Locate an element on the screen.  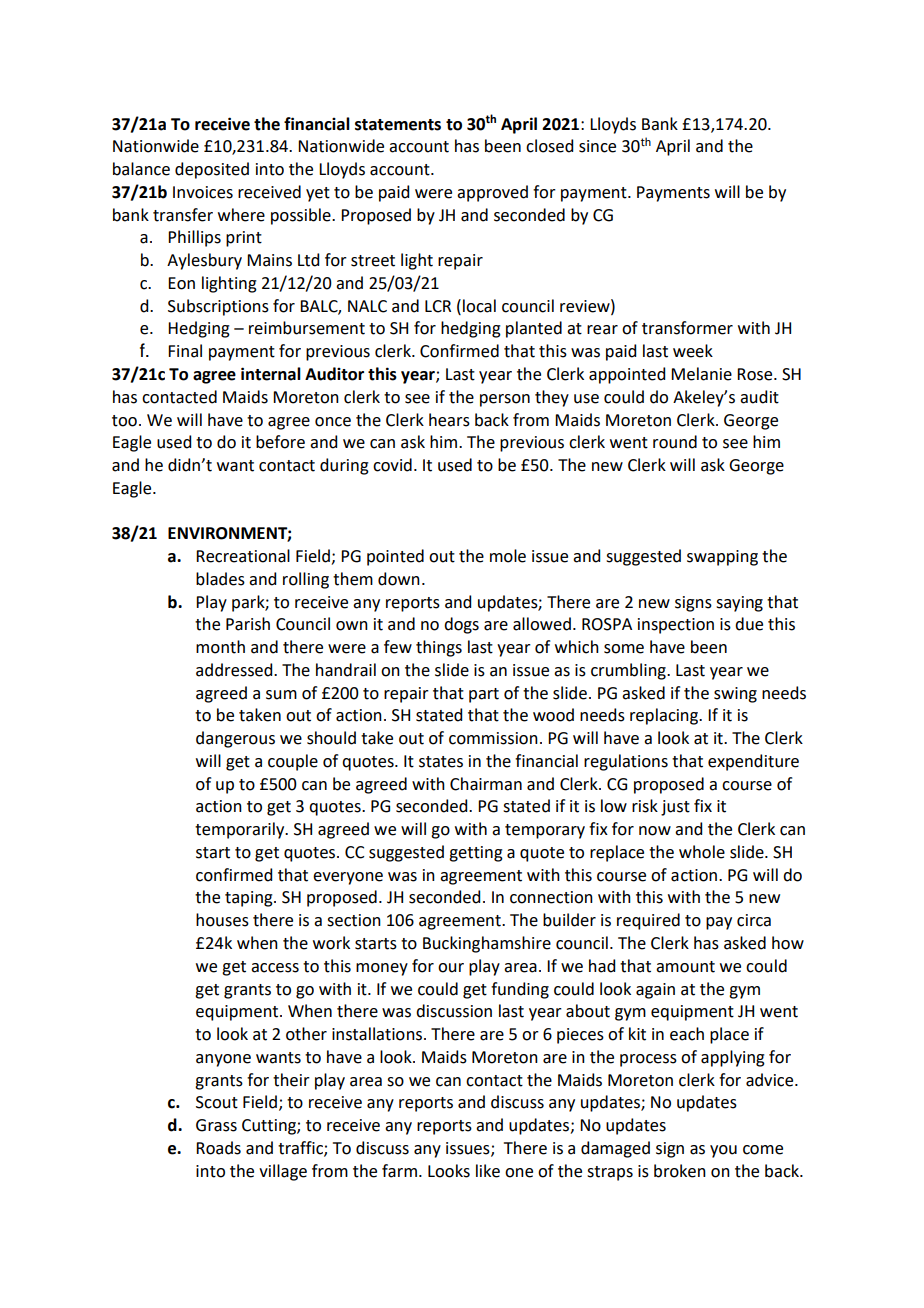
approved is located at coordinates (492, 193).
